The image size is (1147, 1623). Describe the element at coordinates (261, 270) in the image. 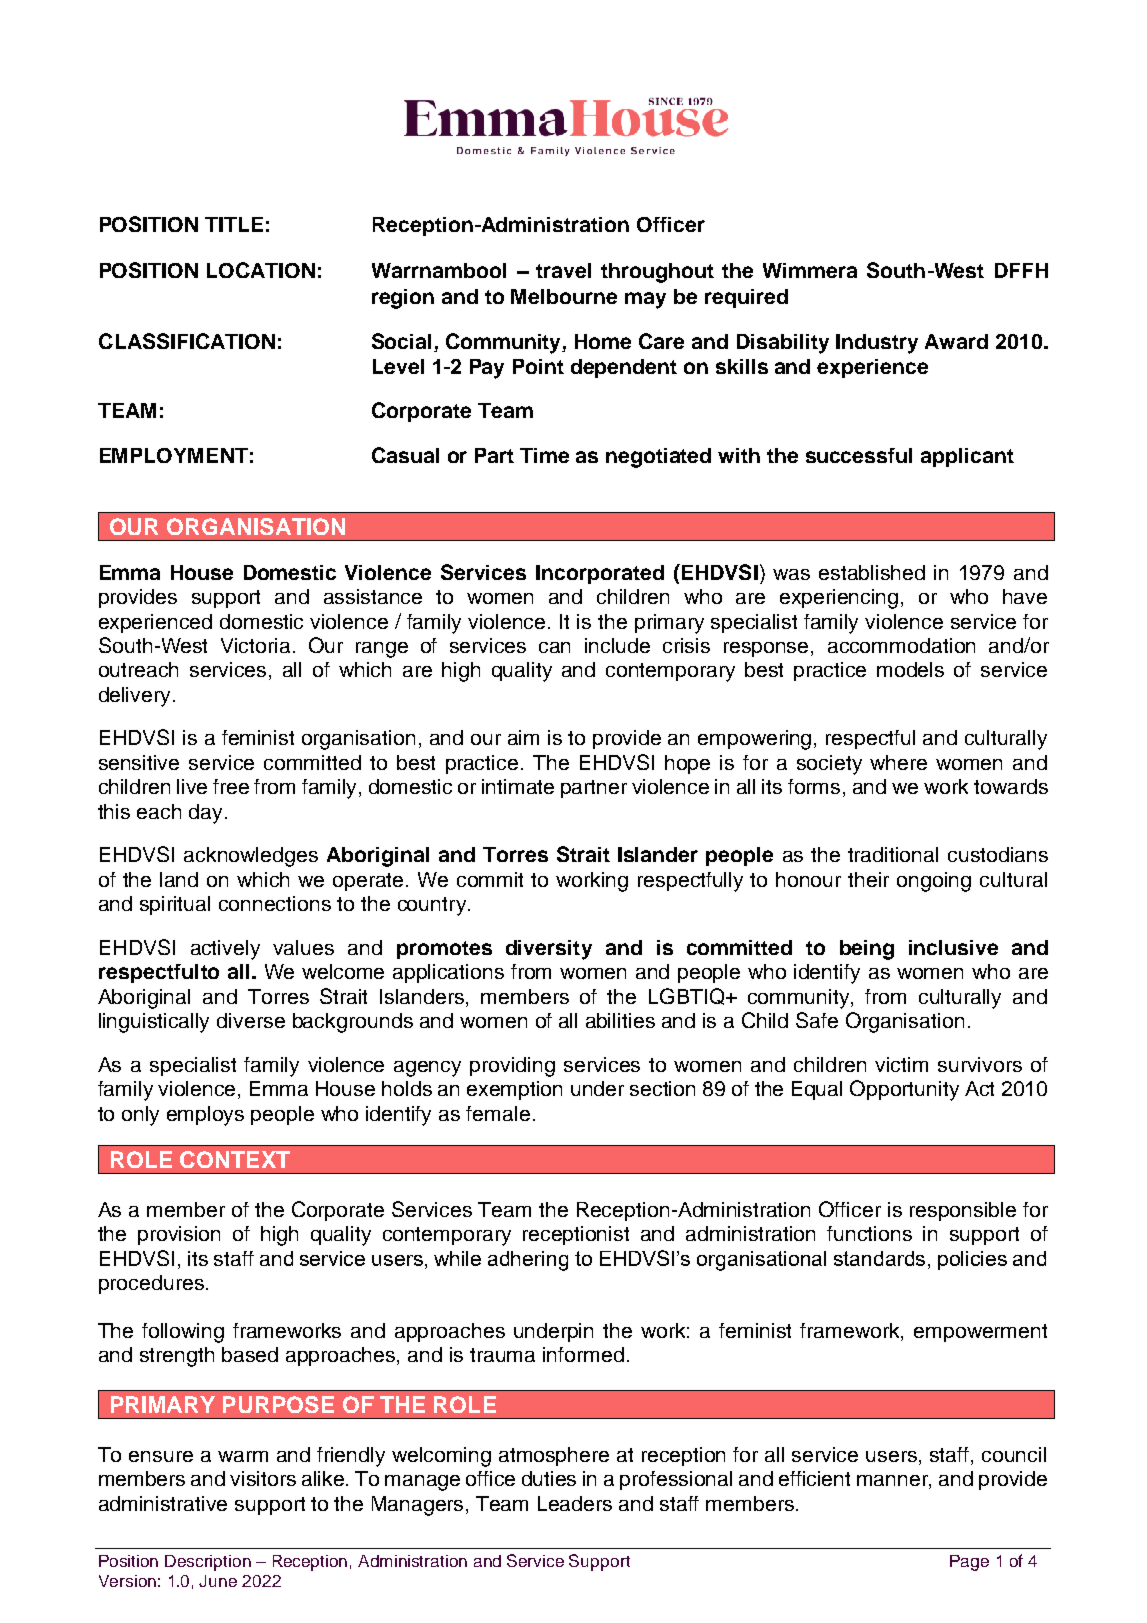

I see `LOCATION` at that location.
